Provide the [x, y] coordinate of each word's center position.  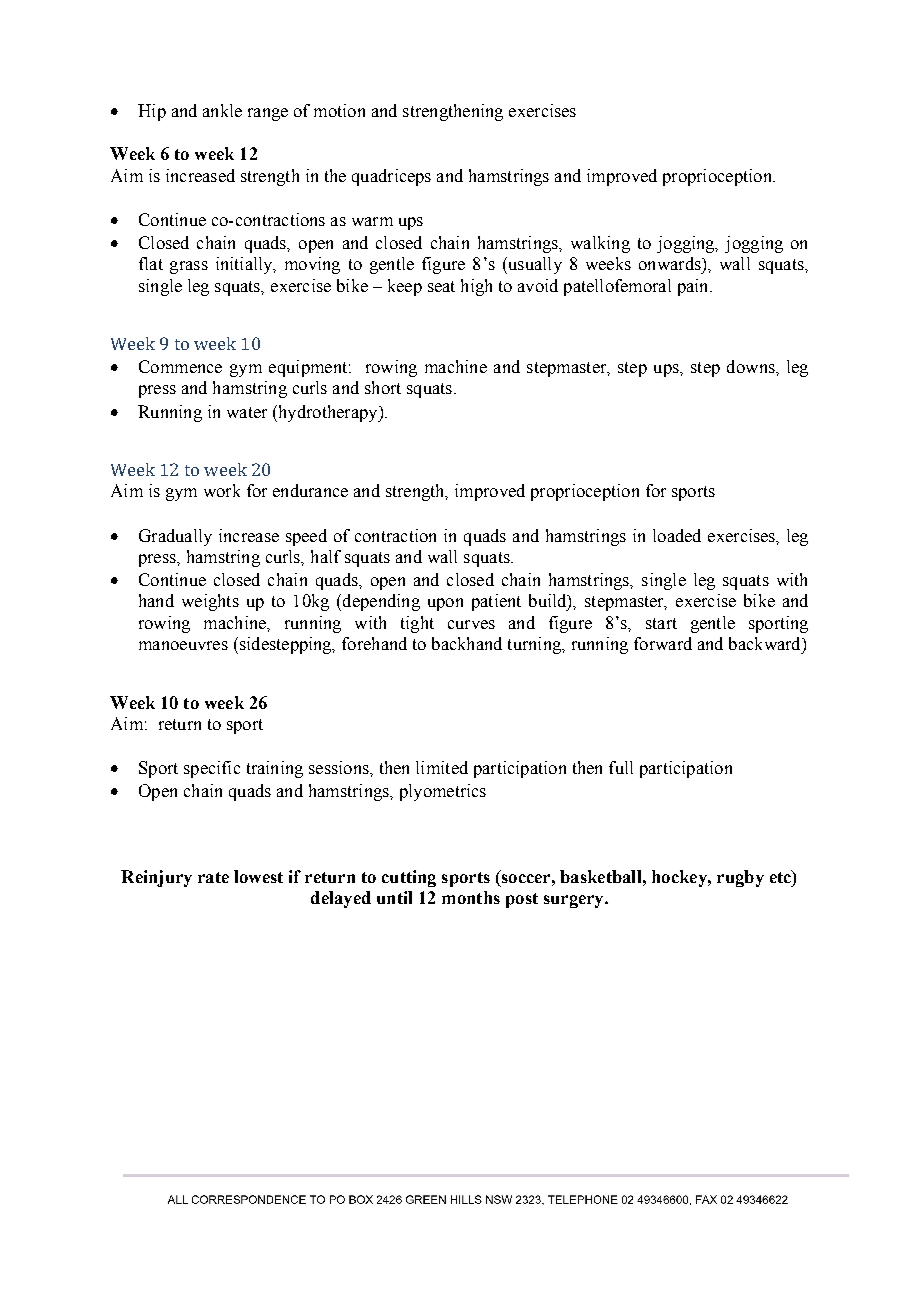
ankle [222, 110]
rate [213, 877]
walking [600, 244]
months [471, 897]
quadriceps [391, 177]
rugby [740, 878]
